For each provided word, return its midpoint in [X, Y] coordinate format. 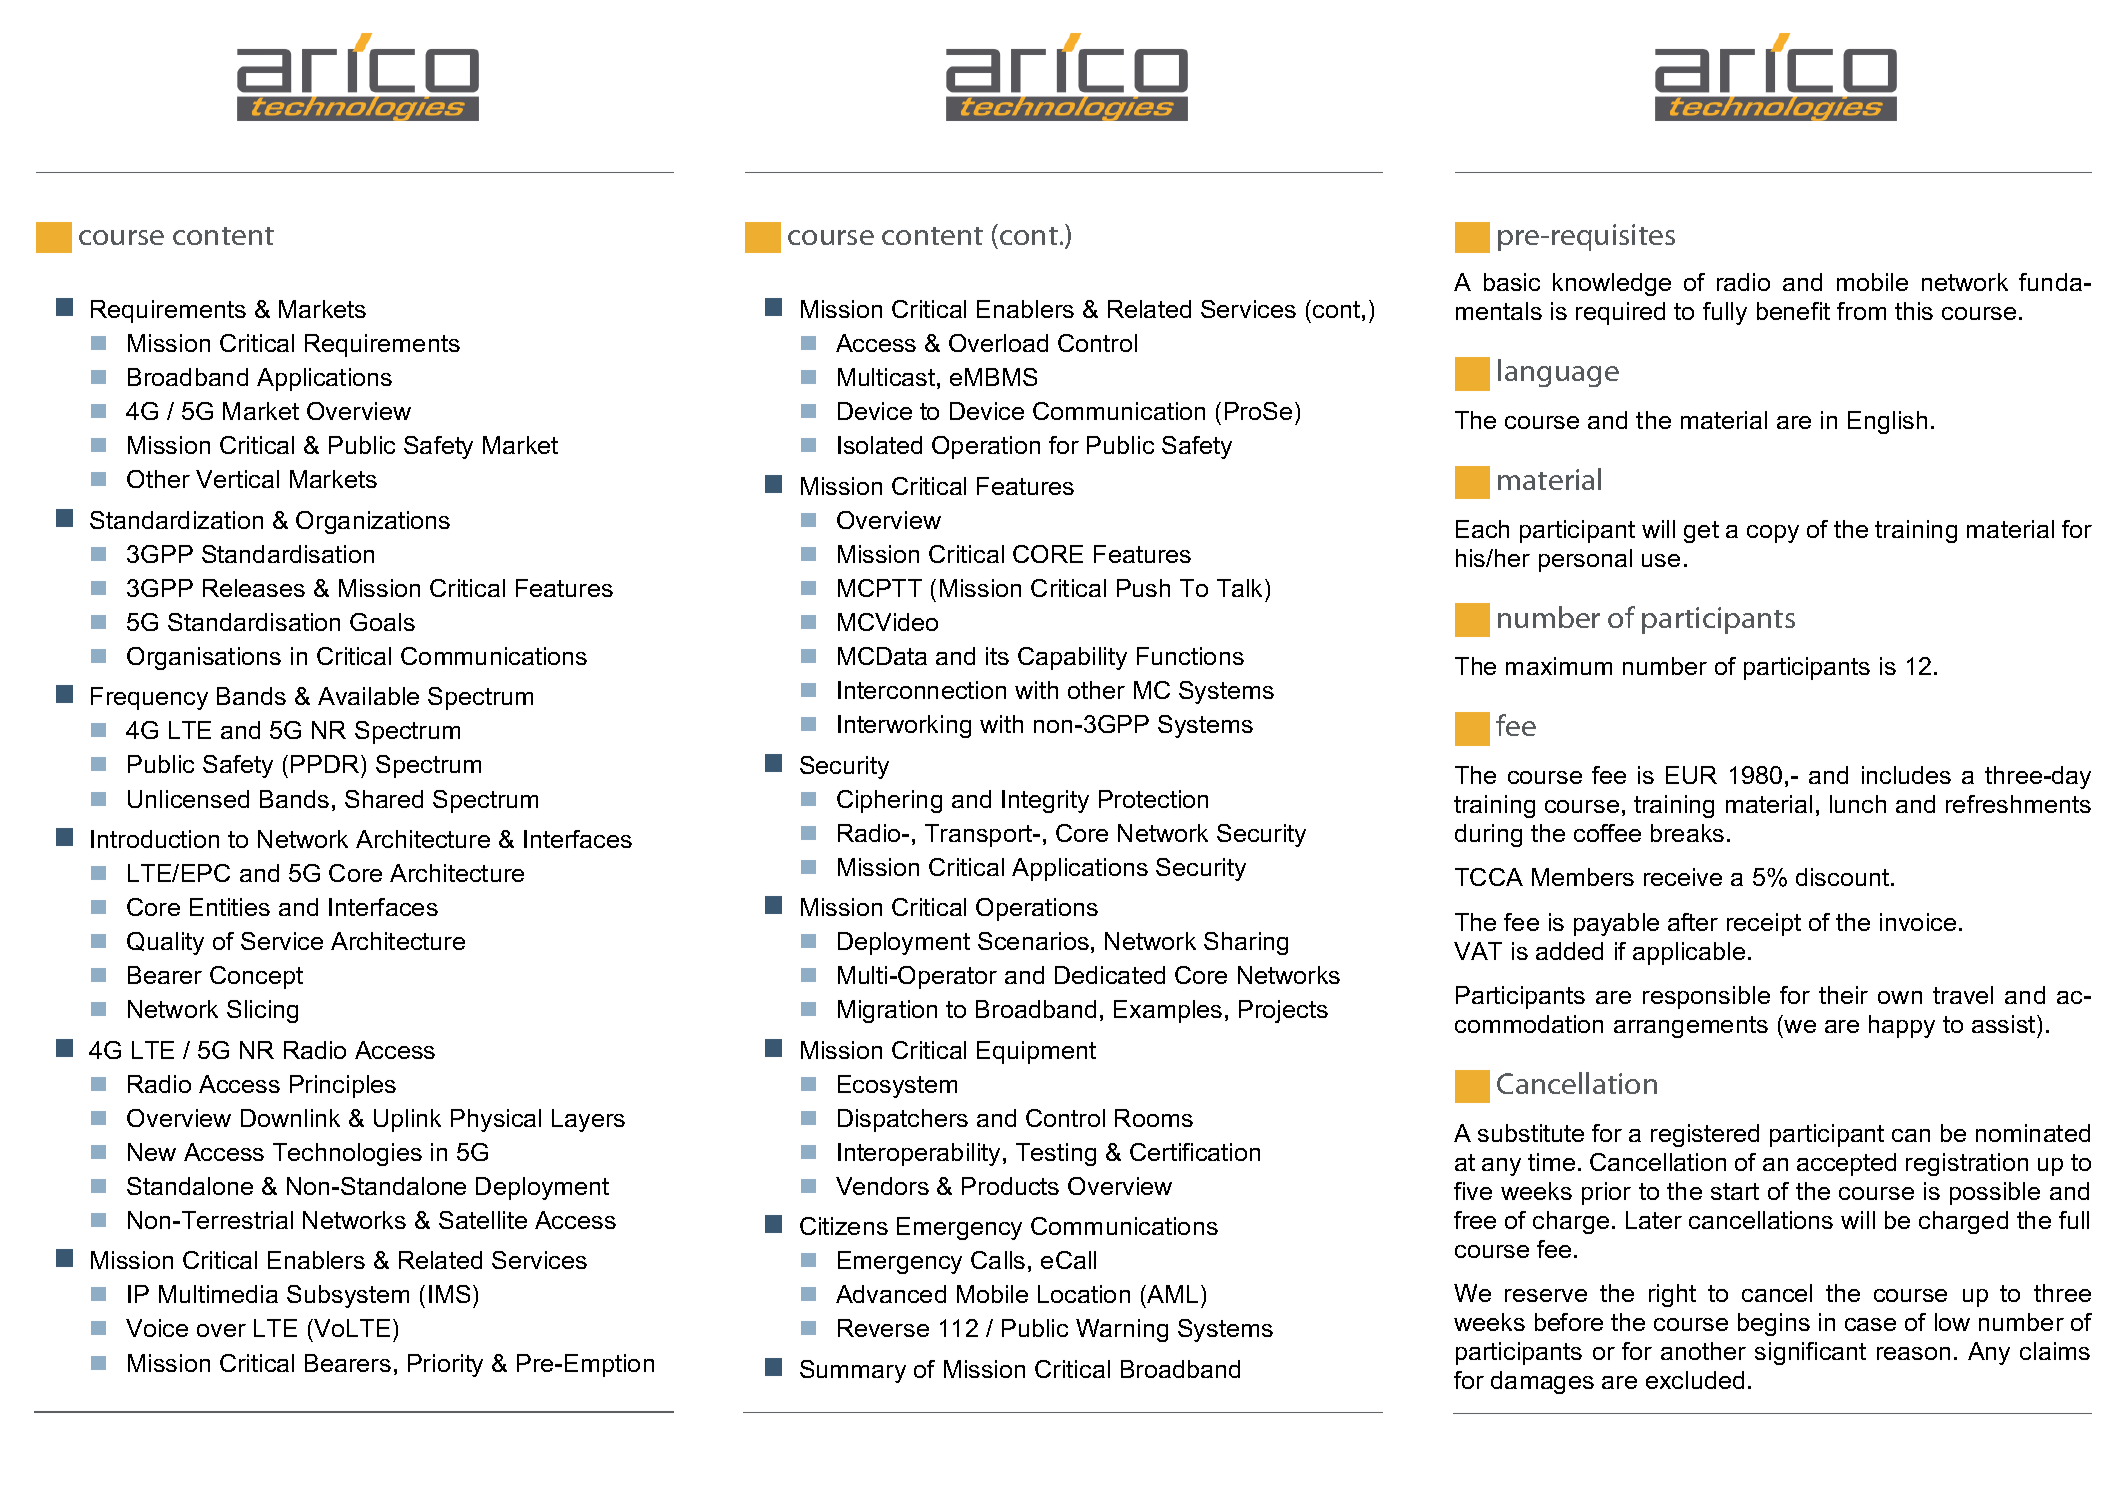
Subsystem [348, 1296]
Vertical [237, 479]
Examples [1168, 1011]
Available [368, 696]
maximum [1559, 666]
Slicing [262, 1011]
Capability [1072, 658]
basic [1512, 282]
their [1843, 995]
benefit [1793, 311]
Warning [1122, 1330]
